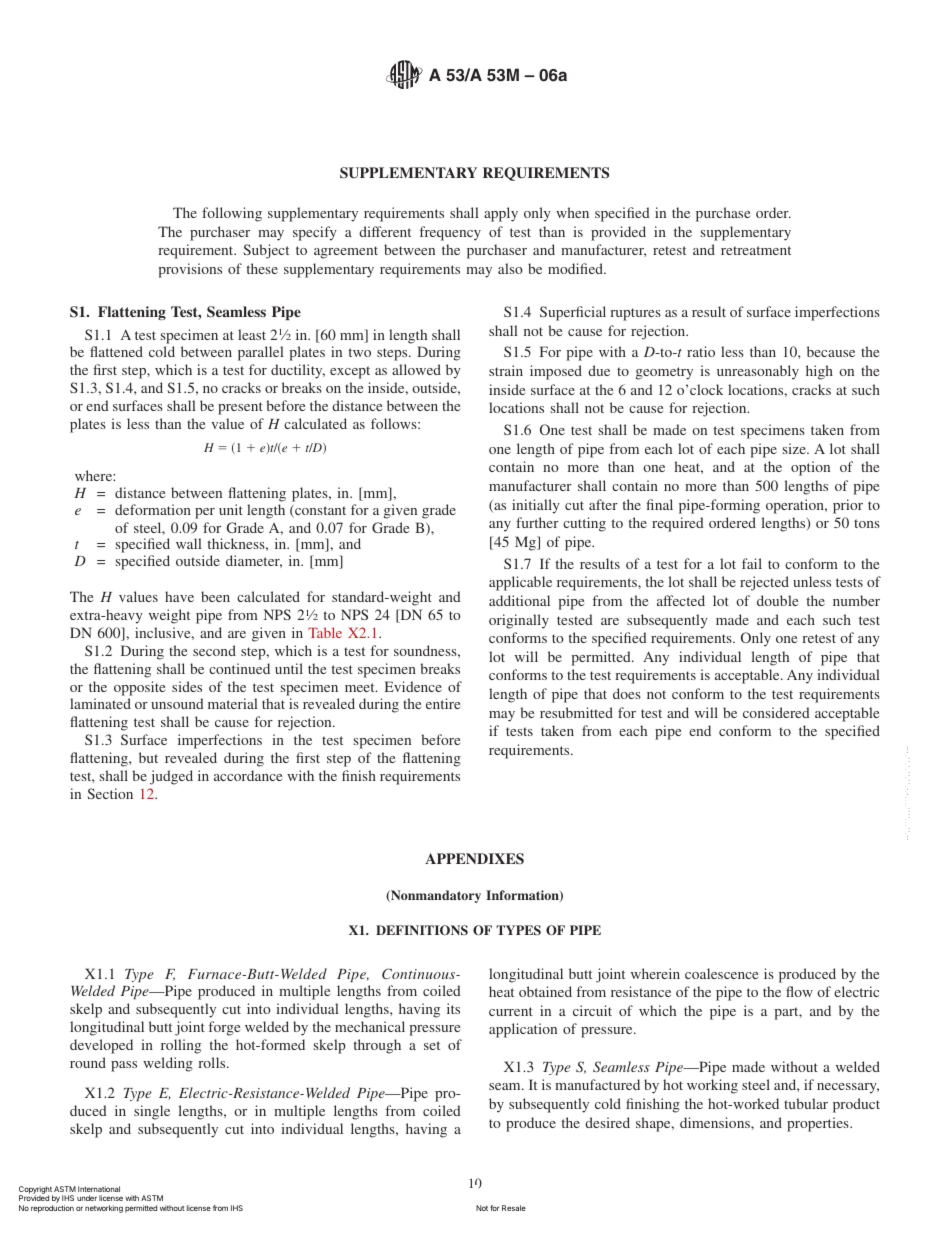 This page has height=1233, width=952. What do you see at coordinates (110, 793) in the page?
I see `Section` at bounding box center [110, 793].
